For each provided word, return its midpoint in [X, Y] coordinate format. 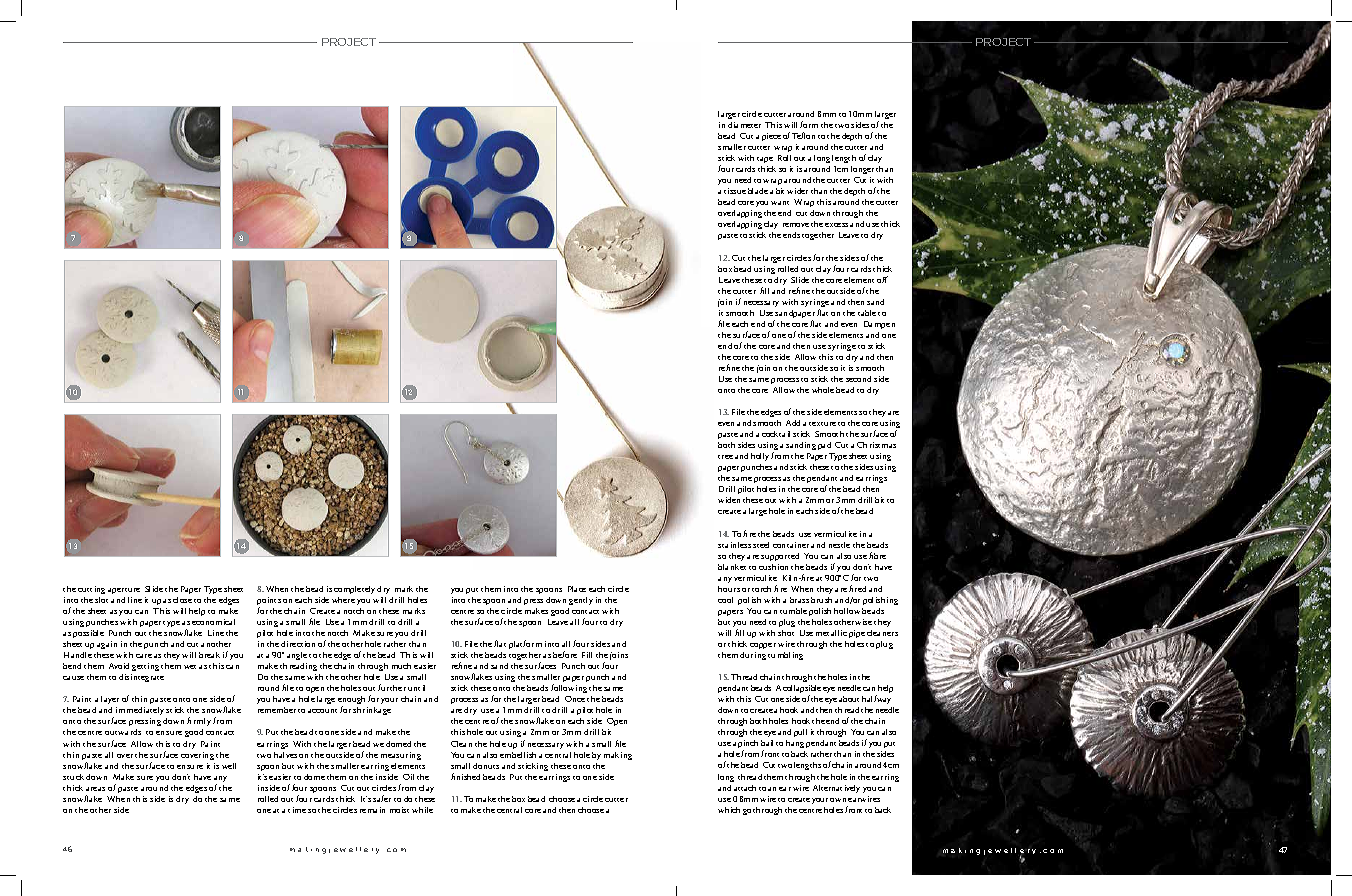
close [182, 600]
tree [725, 457]
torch [763, 589]
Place [577, 589]
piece [771, 137]
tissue [735, 191]
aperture [124, 591]
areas [95, 789]
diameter [744, 125]
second [858, 379]
